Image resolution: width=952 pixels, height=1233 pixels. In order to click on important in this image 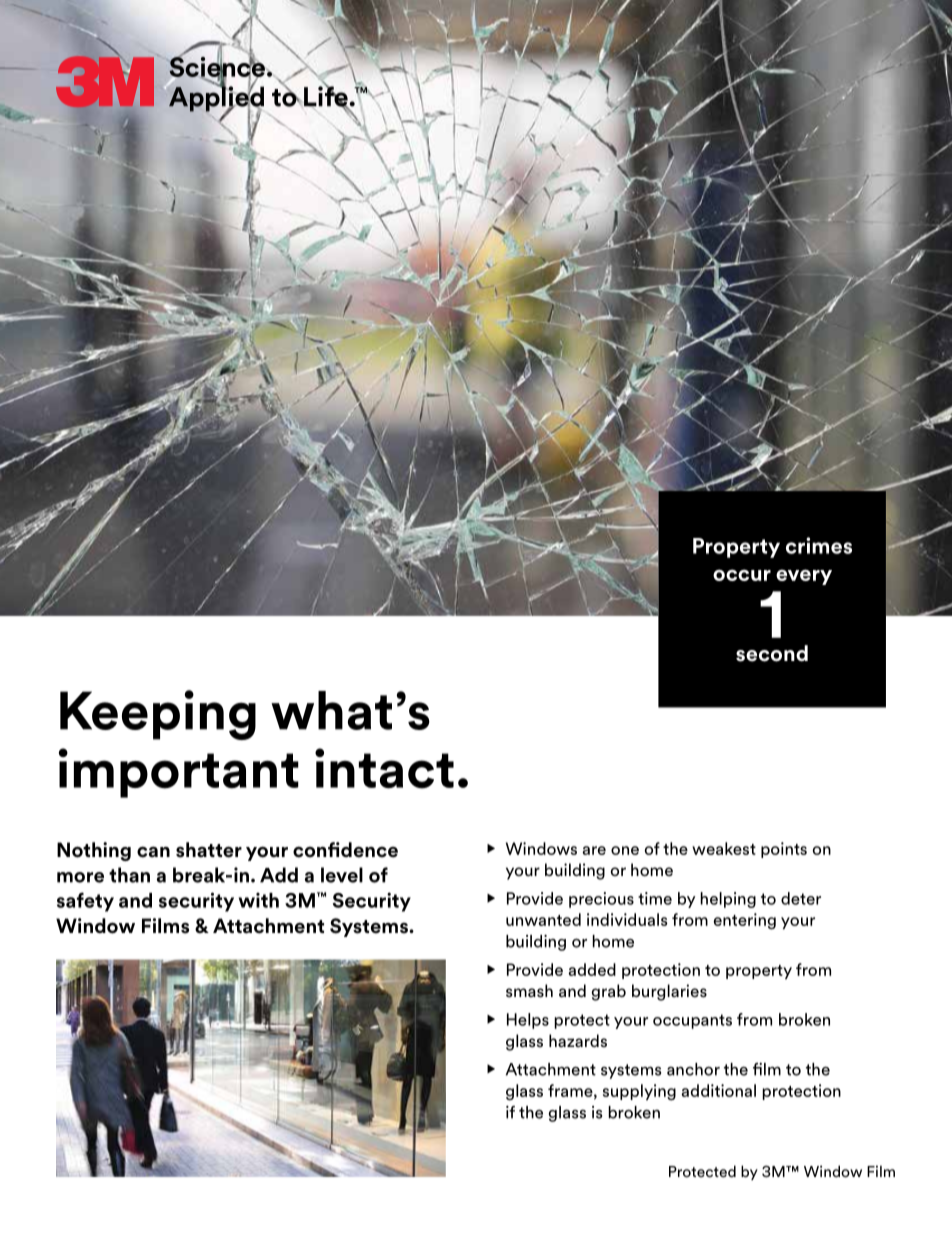, I will do `click(179, 773)`.
